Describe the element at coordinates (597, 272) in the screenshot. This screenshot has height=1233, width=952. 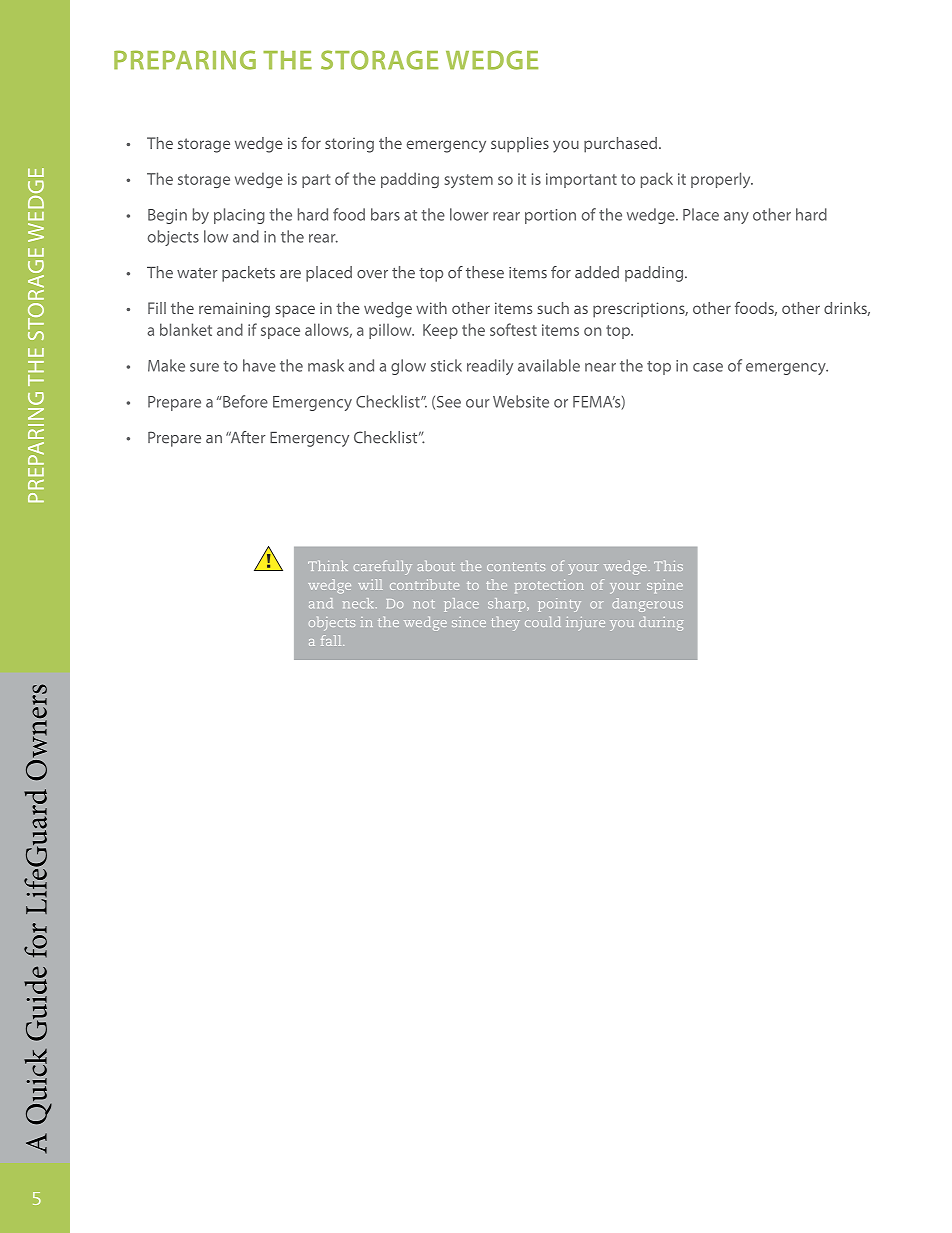
I see `added` at that location.
